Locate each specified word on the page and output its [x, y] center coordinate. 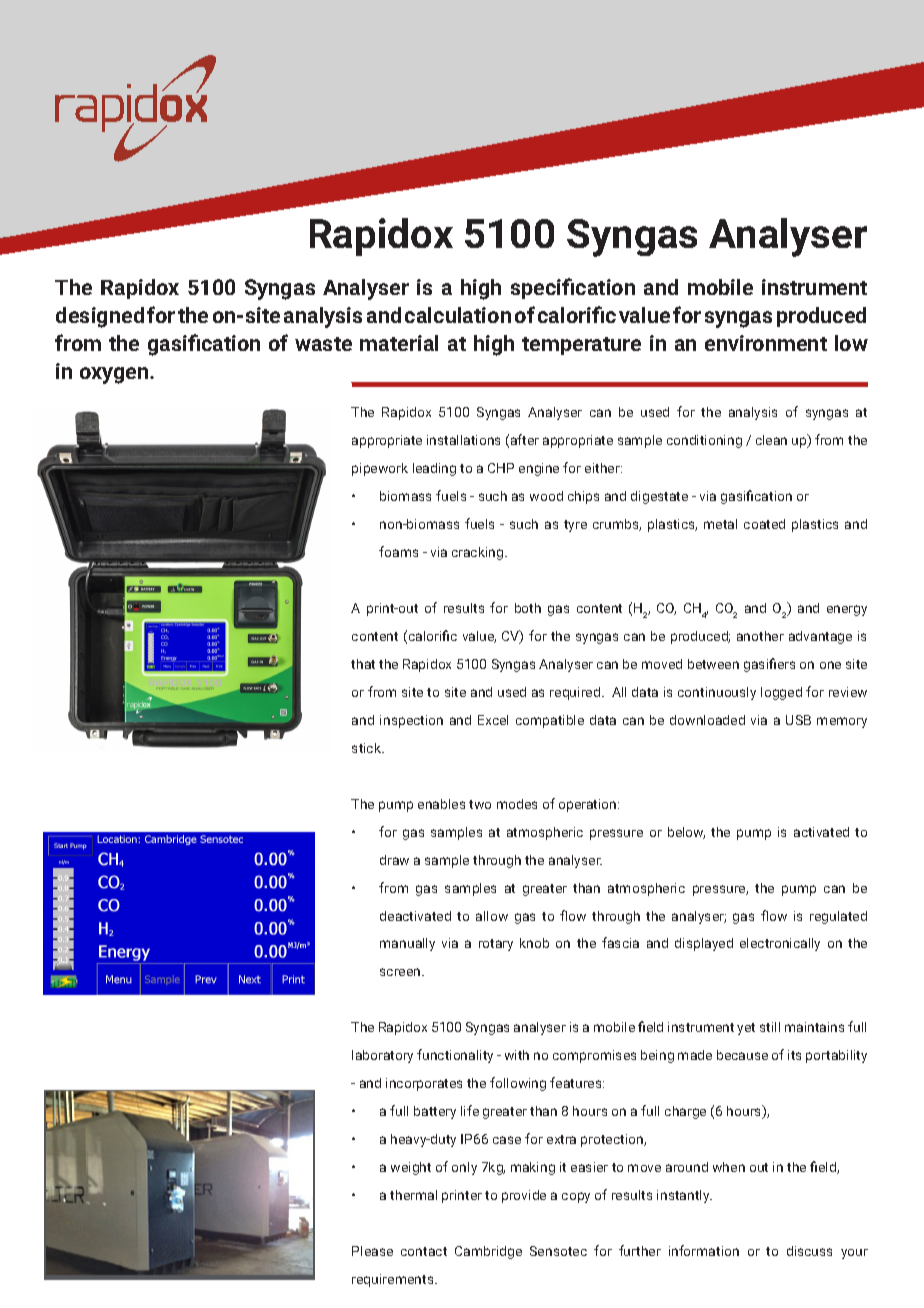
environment [766, 343]
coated [764, 524]
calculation [458, 315]
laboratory [382, 1056]
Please [372, 1251]
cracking [479, 553]
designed [100, 317]
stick [368, 748]
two [480, 804]
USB [798, 720]
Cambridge [488, 1252]
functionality [455, 1056]
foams [398, 551]
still [770, 1027]
